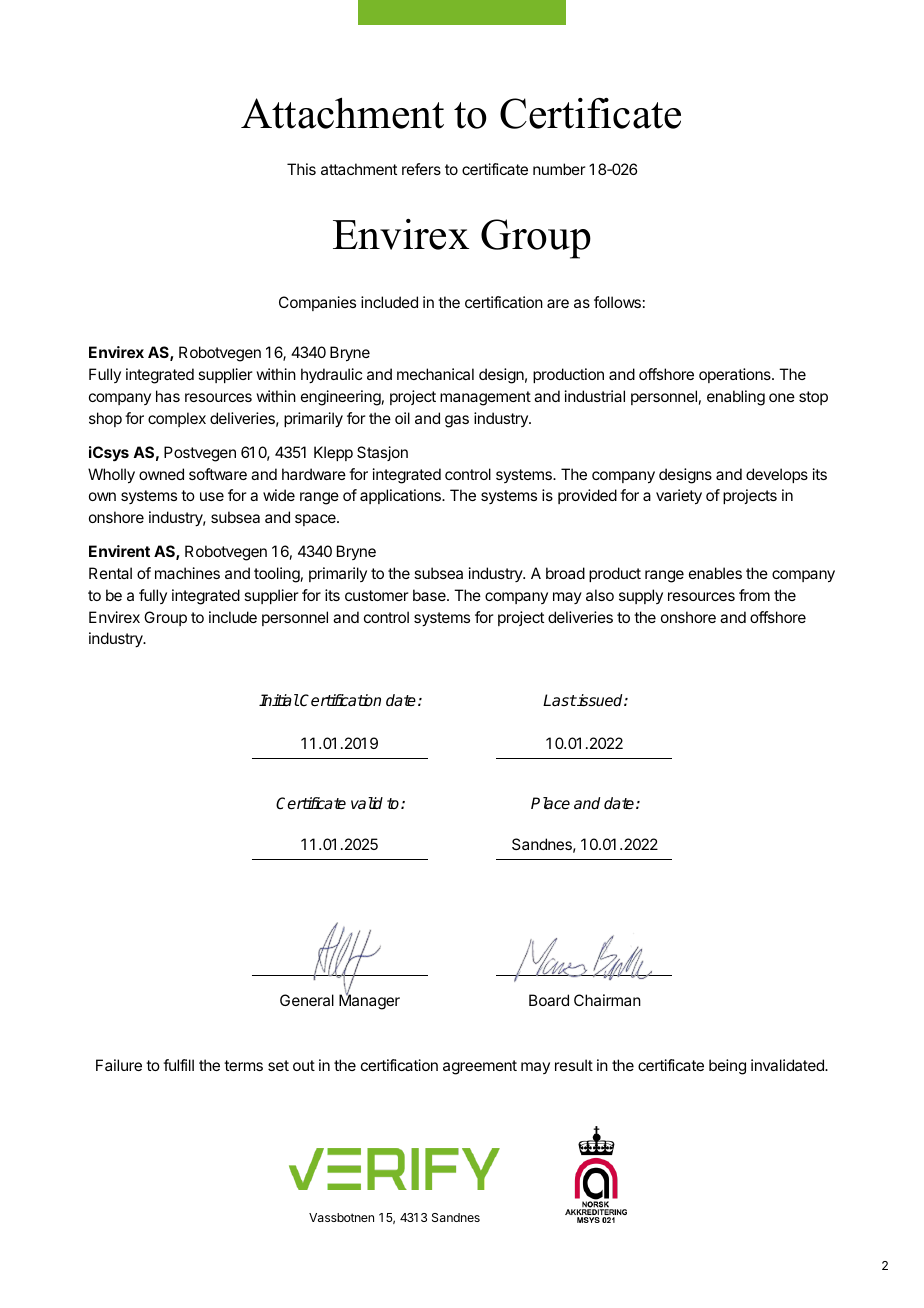 The image size is (924, 1308). What do you see at coordinates (727, 1067) in the screenshot?
I see `being` at bounding box center [727, 1067].
